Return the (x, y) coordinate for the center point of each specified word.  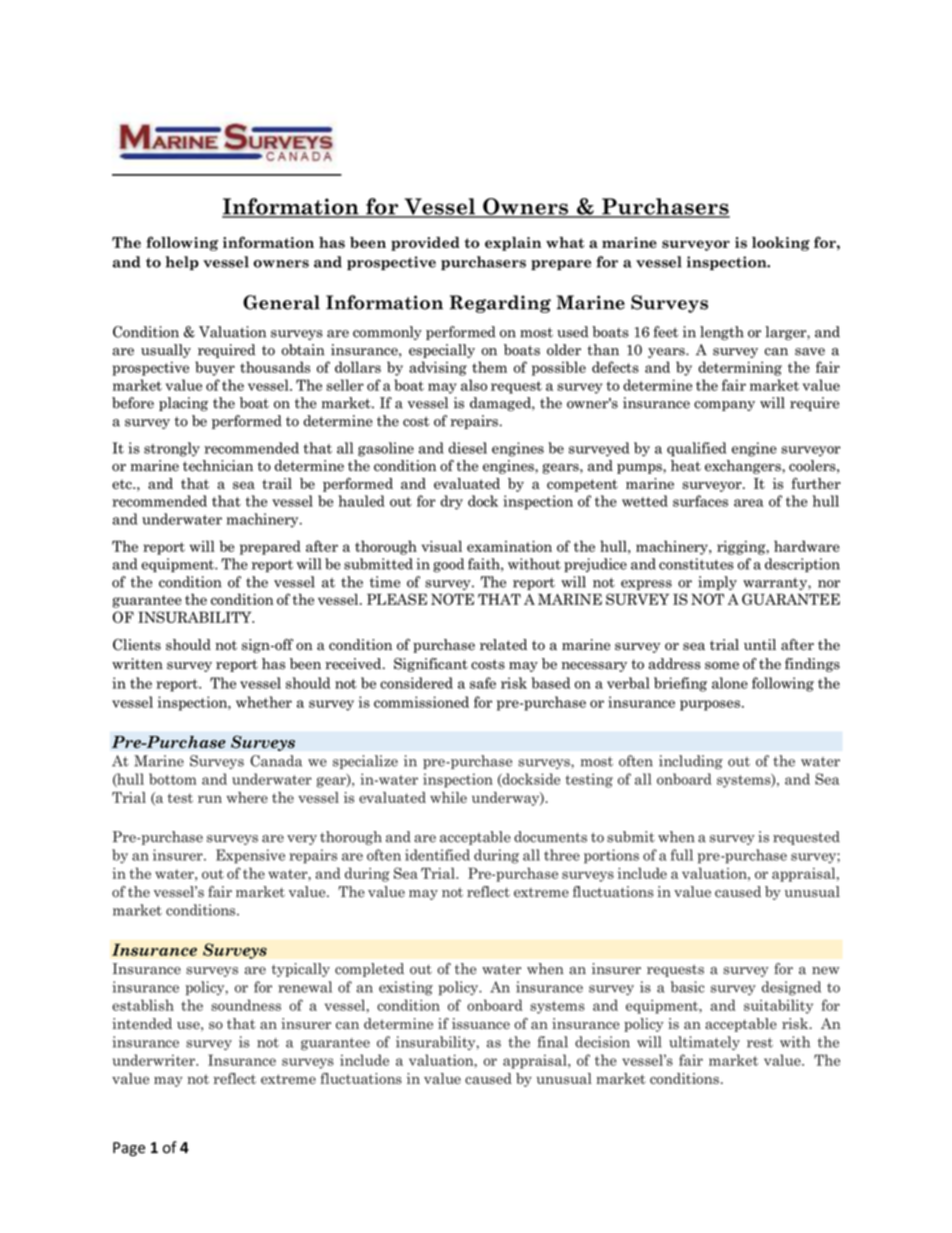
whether (264, 702)
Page (129, 1149)
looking (781, 244)
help (182, 263)
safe (483, 683)
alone (730, 683)
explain (513, 244)
